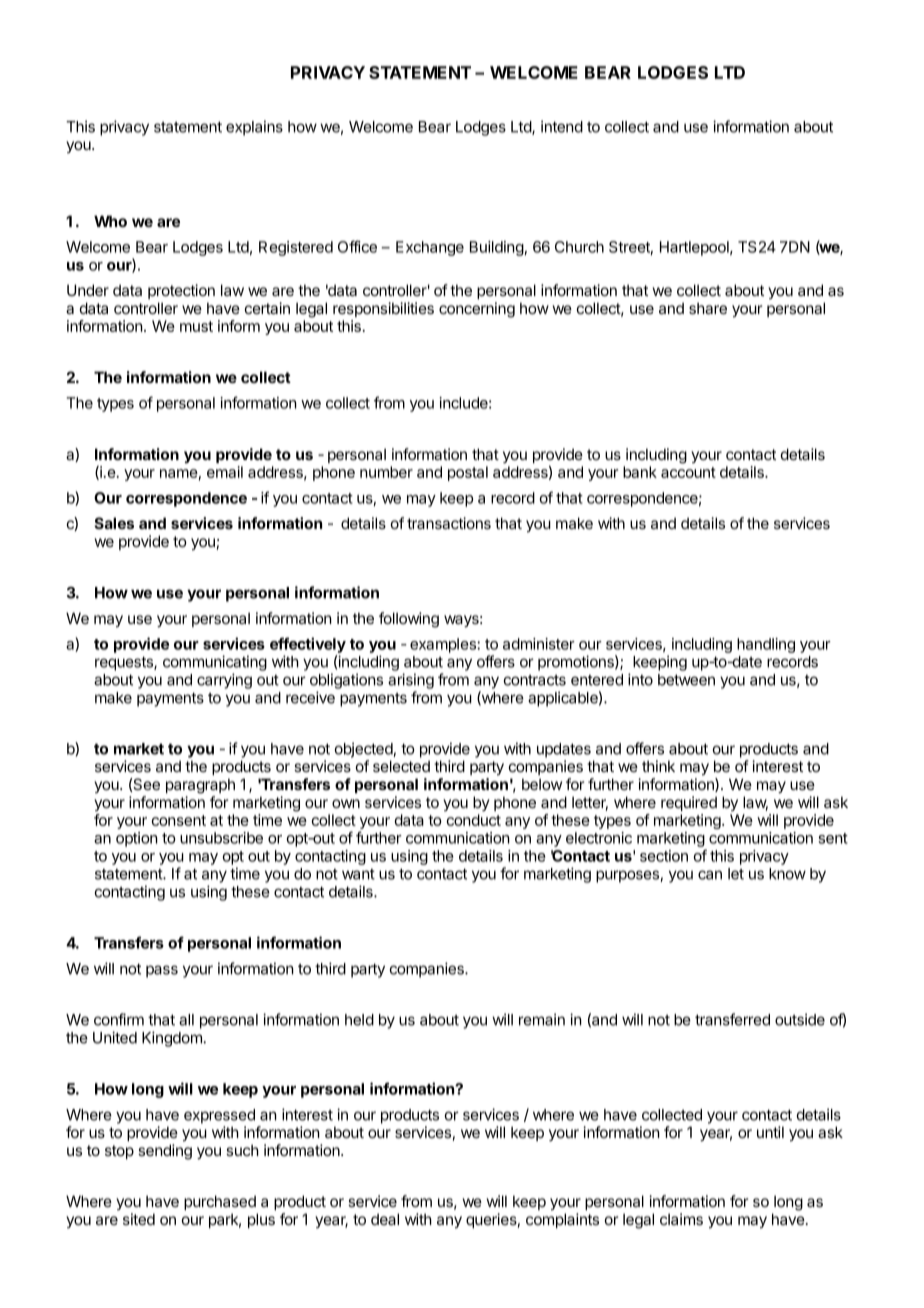 This screenshot has width=924, height=1308. Describe the element at coordinates (430, 248) in the screenshot. I see `Exchange` at that location.
